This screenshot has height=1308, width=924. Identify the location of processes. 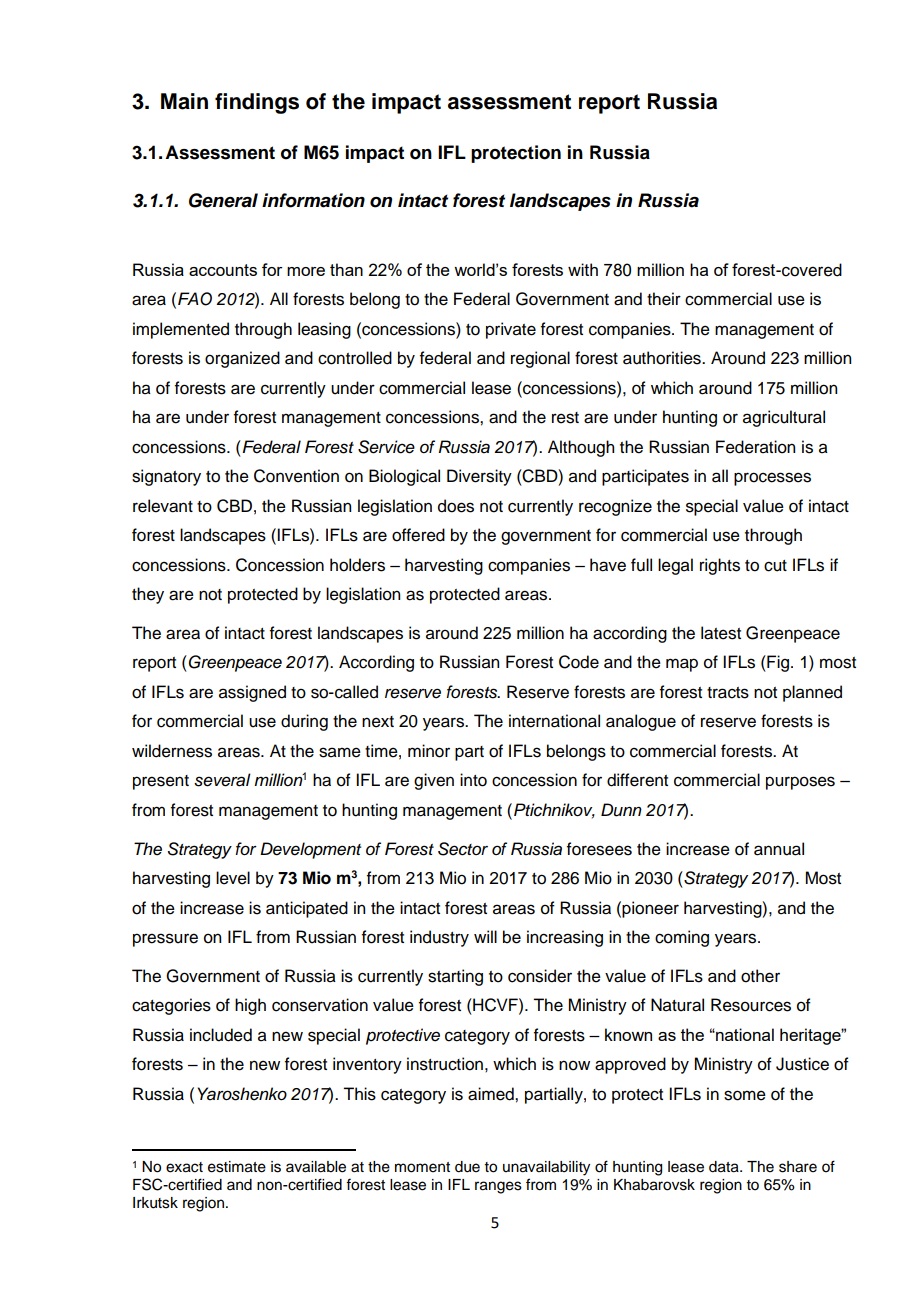
(772, 479).
